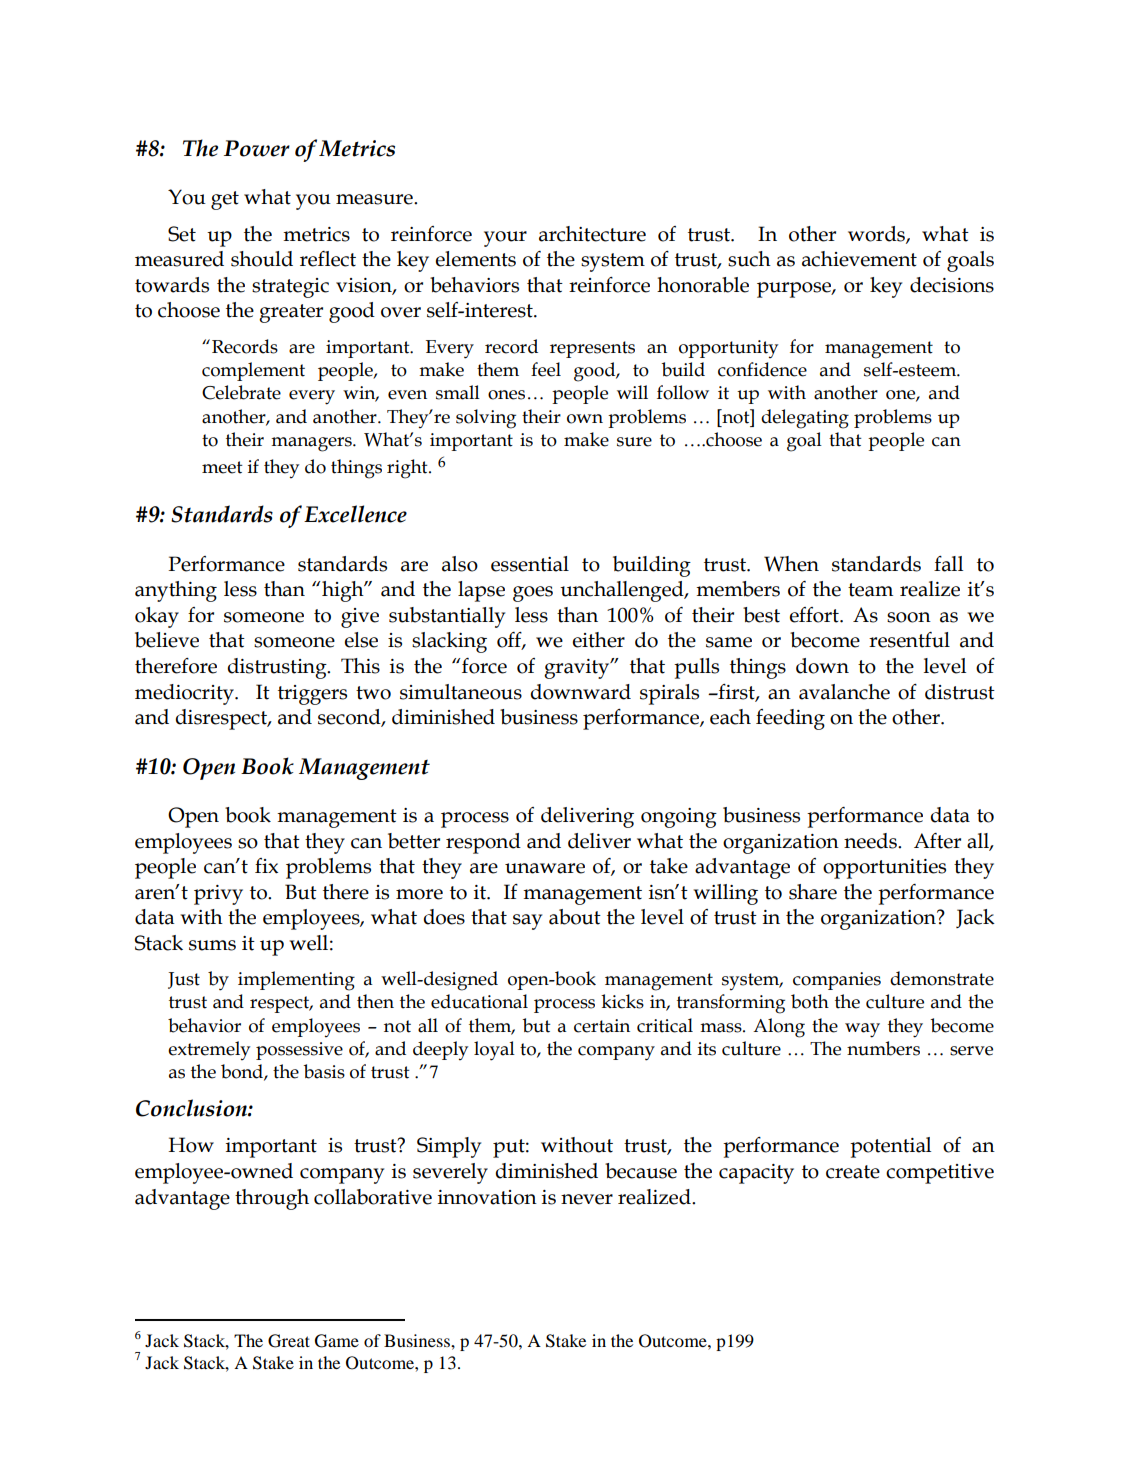 Image resolution: width=1146 pixels, height=1483 pixels. Describe the element at coordinates (176, 591) in the screenshot. I see `anything` at that location.
